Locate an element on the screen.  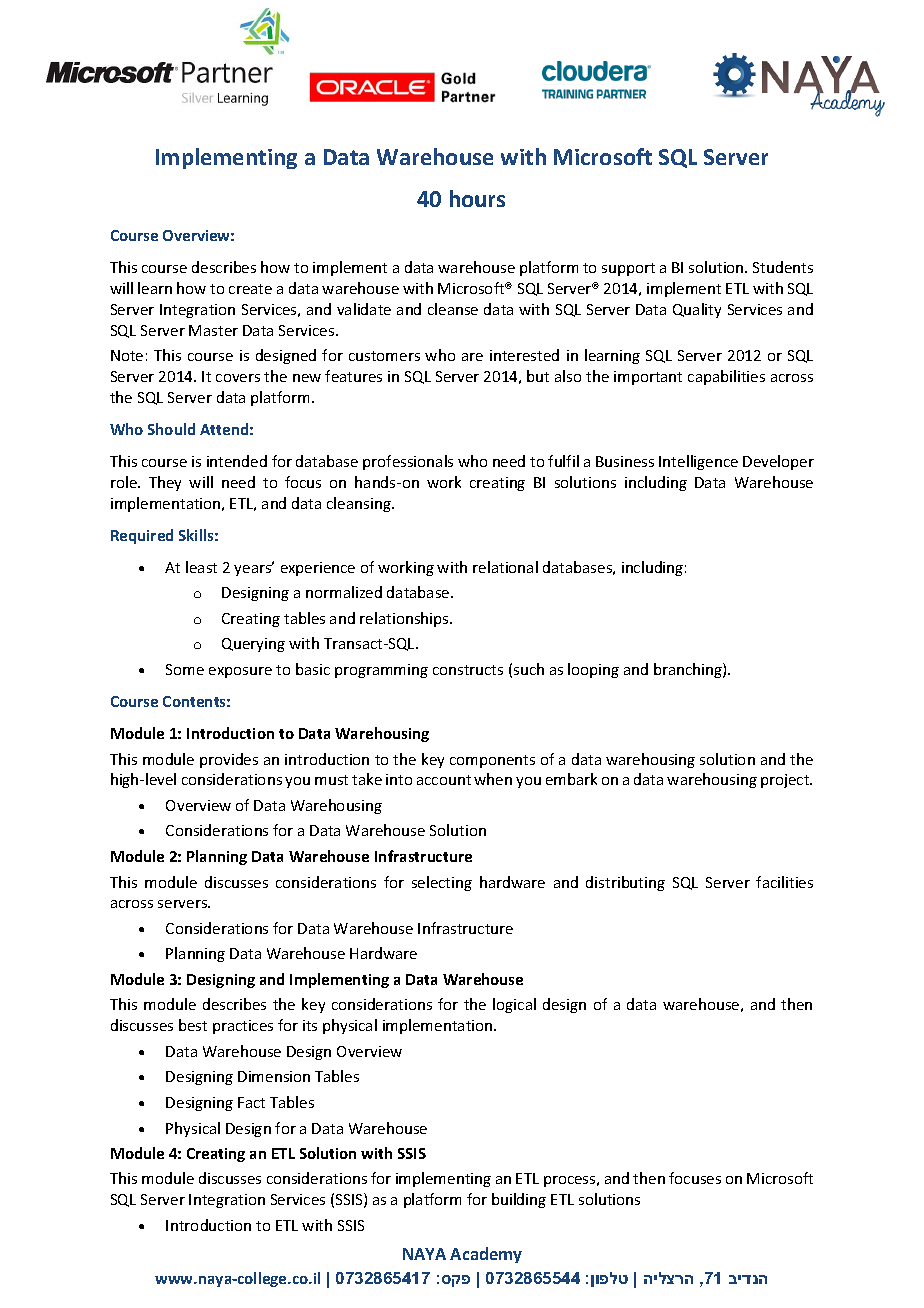
provides is located at coordinates (229, 760).
